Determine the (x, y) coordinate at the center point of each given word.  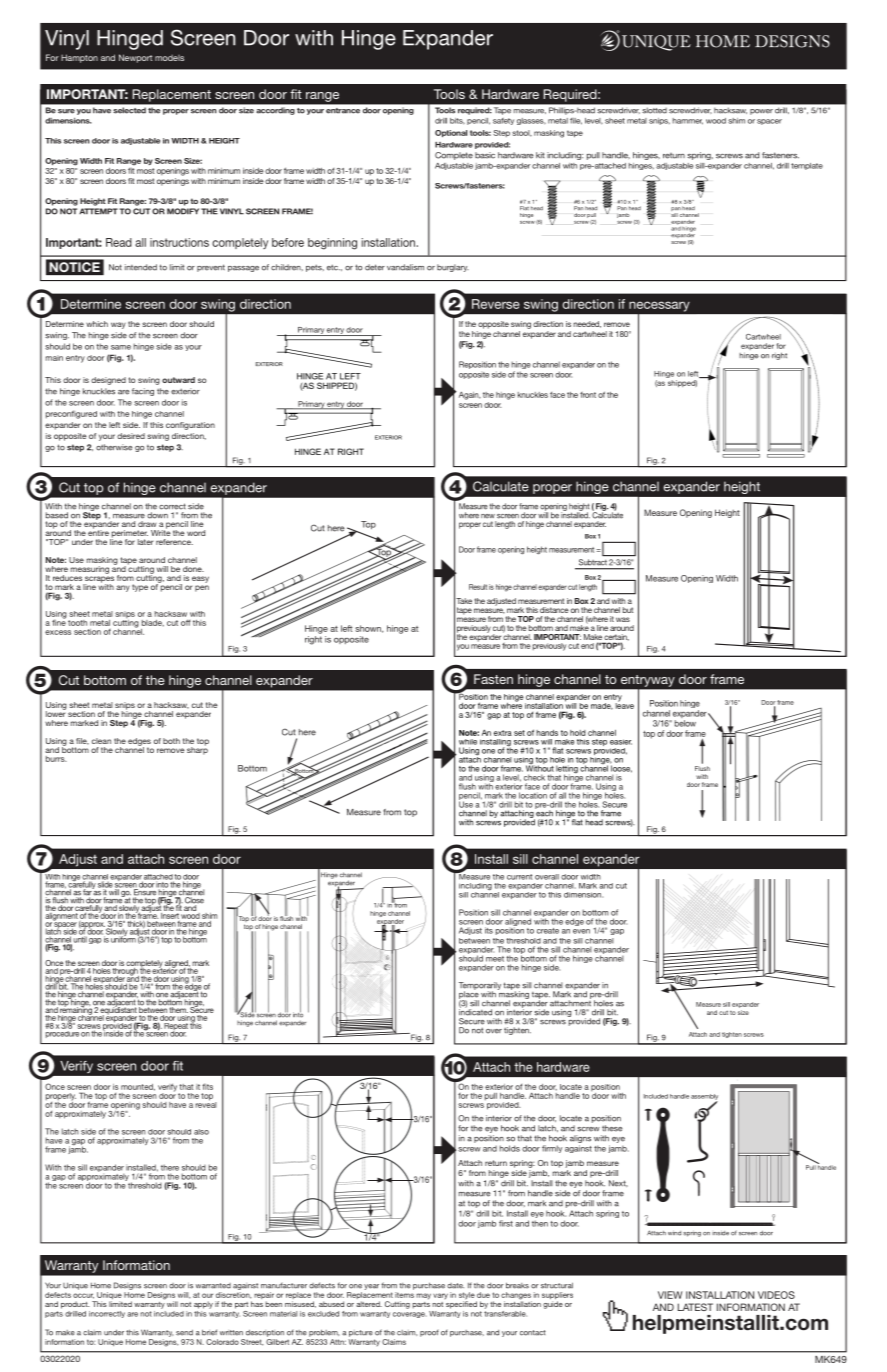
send (184, 1333)
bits (457, 121)
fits (207, 1086)
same (121, 347)
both (171, 741)
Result (478, 587)
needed (587, 324)
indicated (475, 1011)
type (140, 588)
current (519, 877)
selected (130, 110)
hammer (688, 121)
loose (621, 768)
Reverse (496, 304)
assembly (704, 1098)
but (628, 610)
